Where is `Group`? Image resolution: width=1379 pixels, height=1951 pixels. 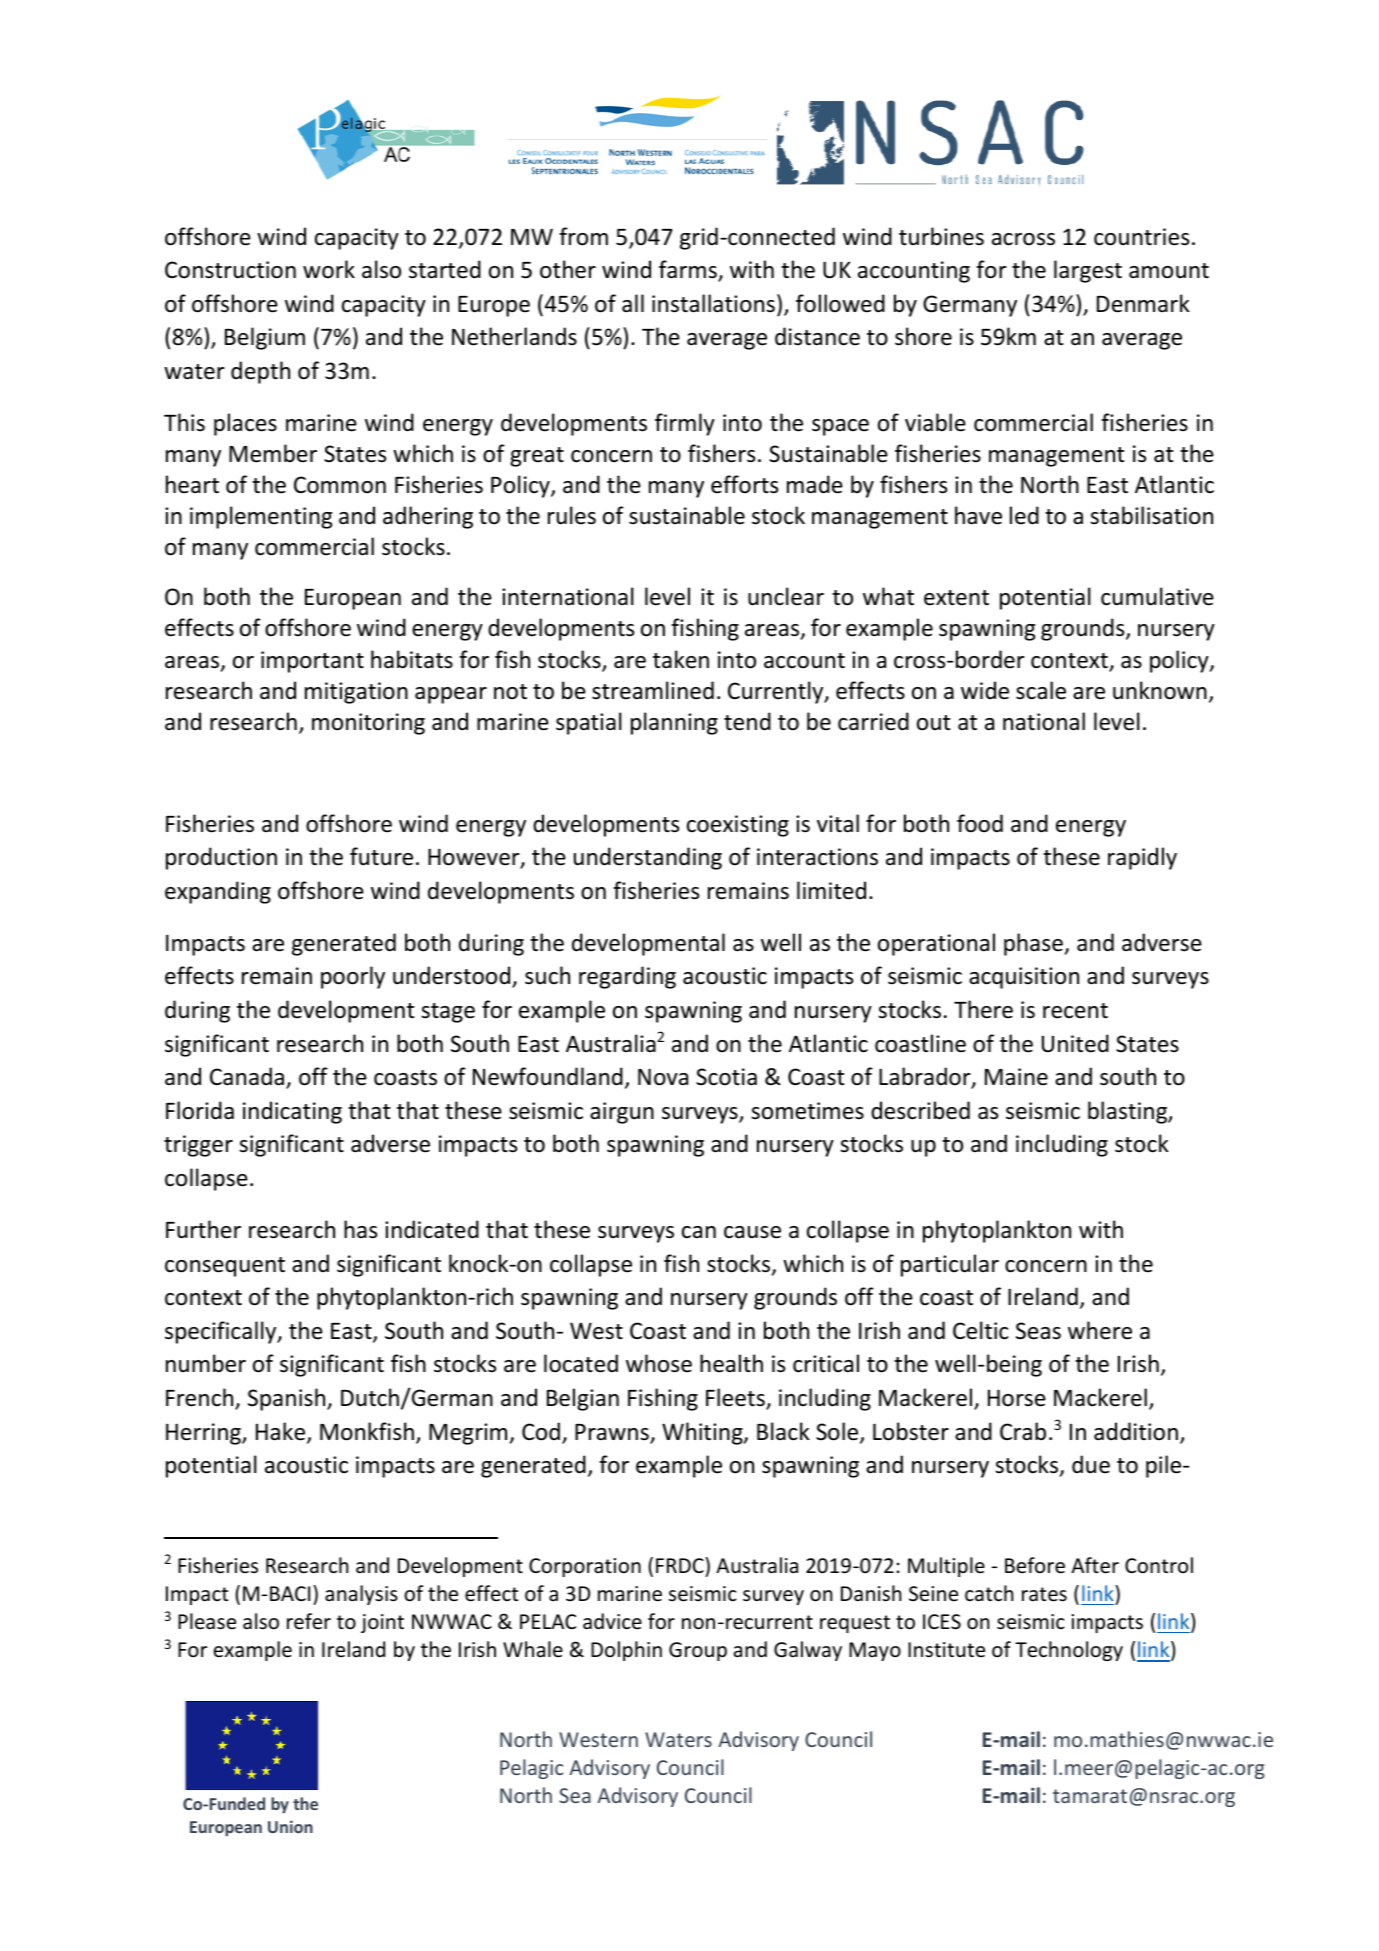 Group is located at coordinates (698, 1651).
